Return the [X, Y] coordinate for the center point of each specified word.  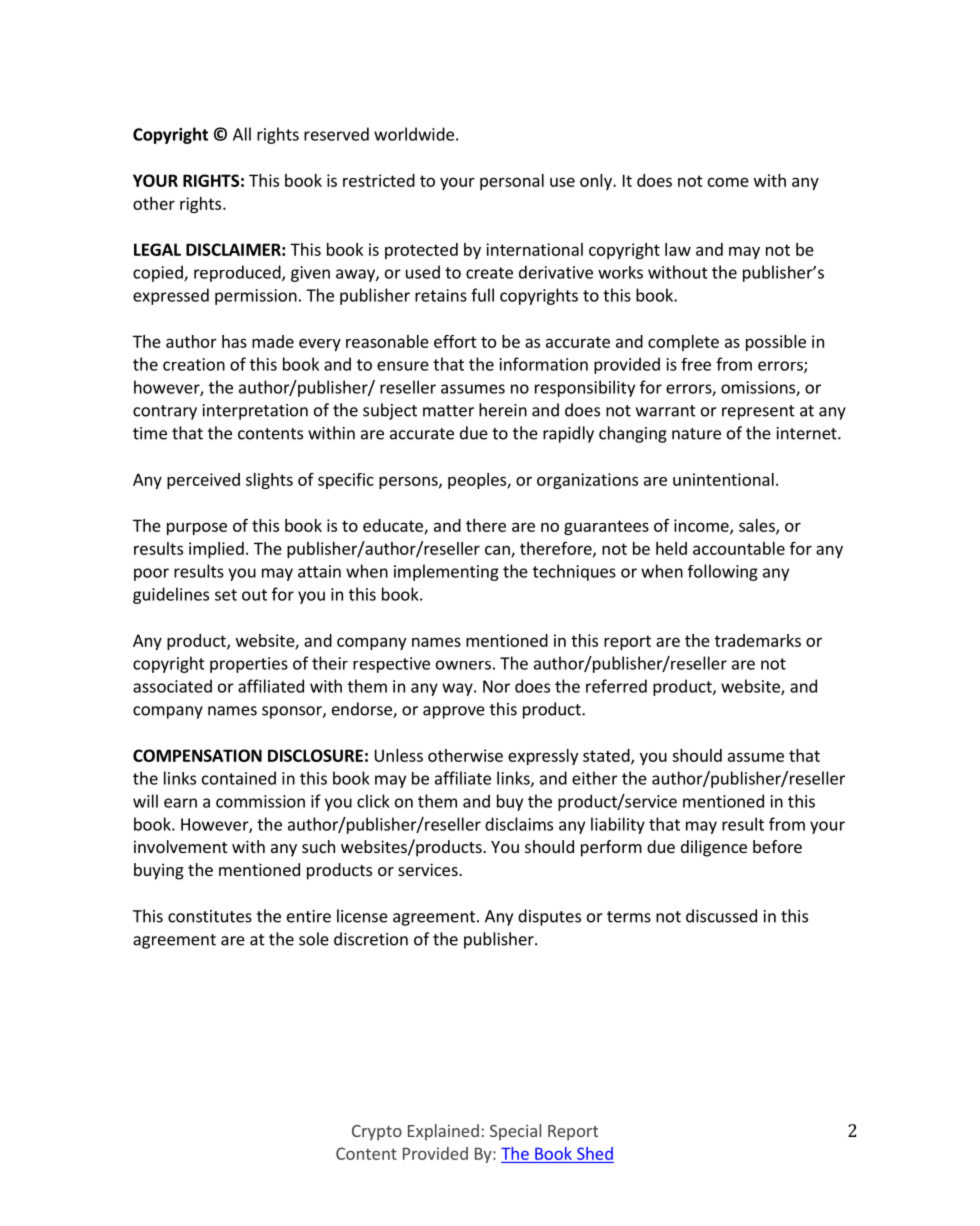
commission [260, 801]
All [242, 134]
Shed [595, 1153]
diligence [714, 848]
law [678, 249]
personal [512, 182]
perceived [203, 481]
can [498, 551]
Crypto [377, 1133]
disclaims [519, 824]
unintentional [723, 479]
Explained [443, 1132]
